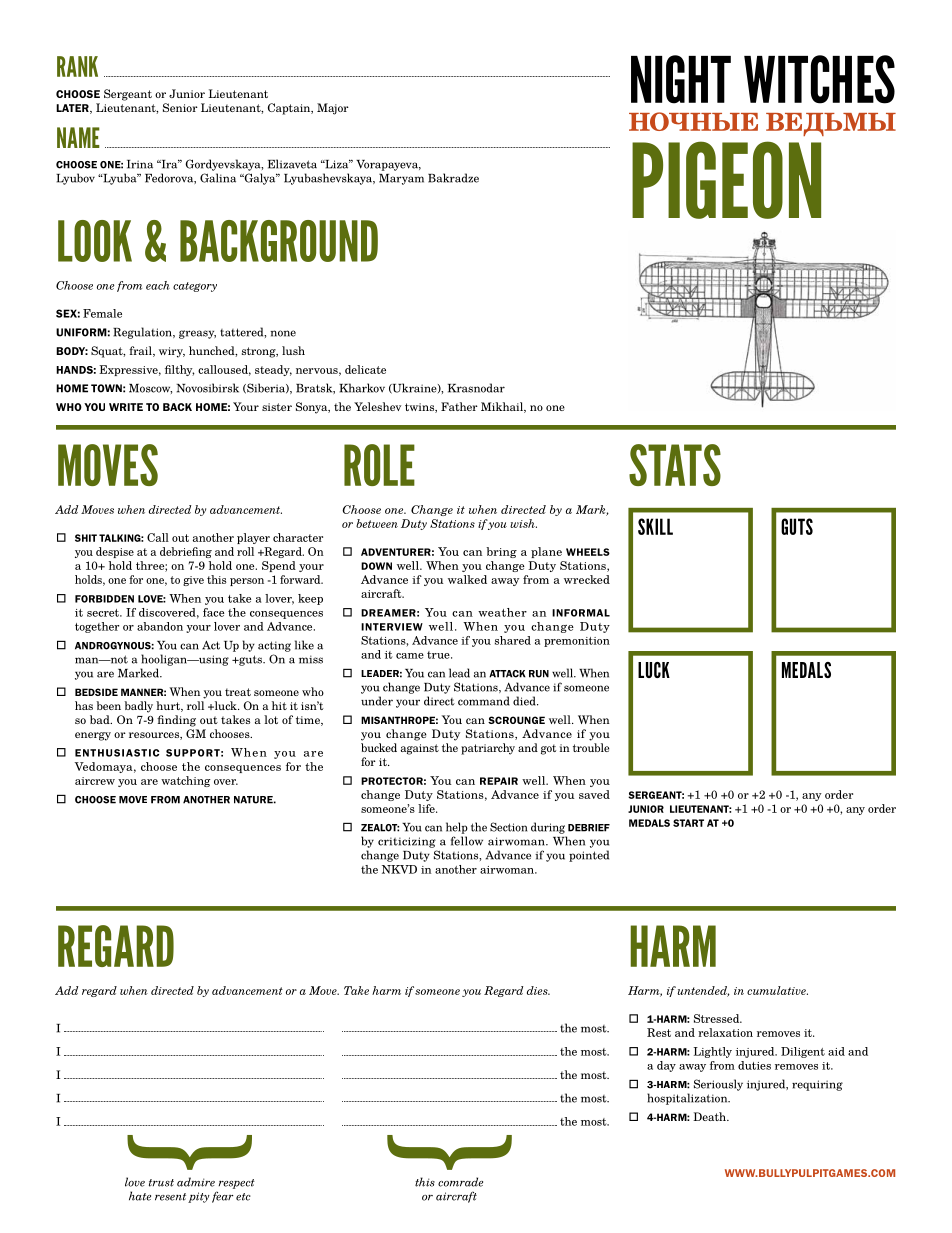 The width and height of the screenshot is (952, 1233). I want to click on trust, so click(161, 1183).
